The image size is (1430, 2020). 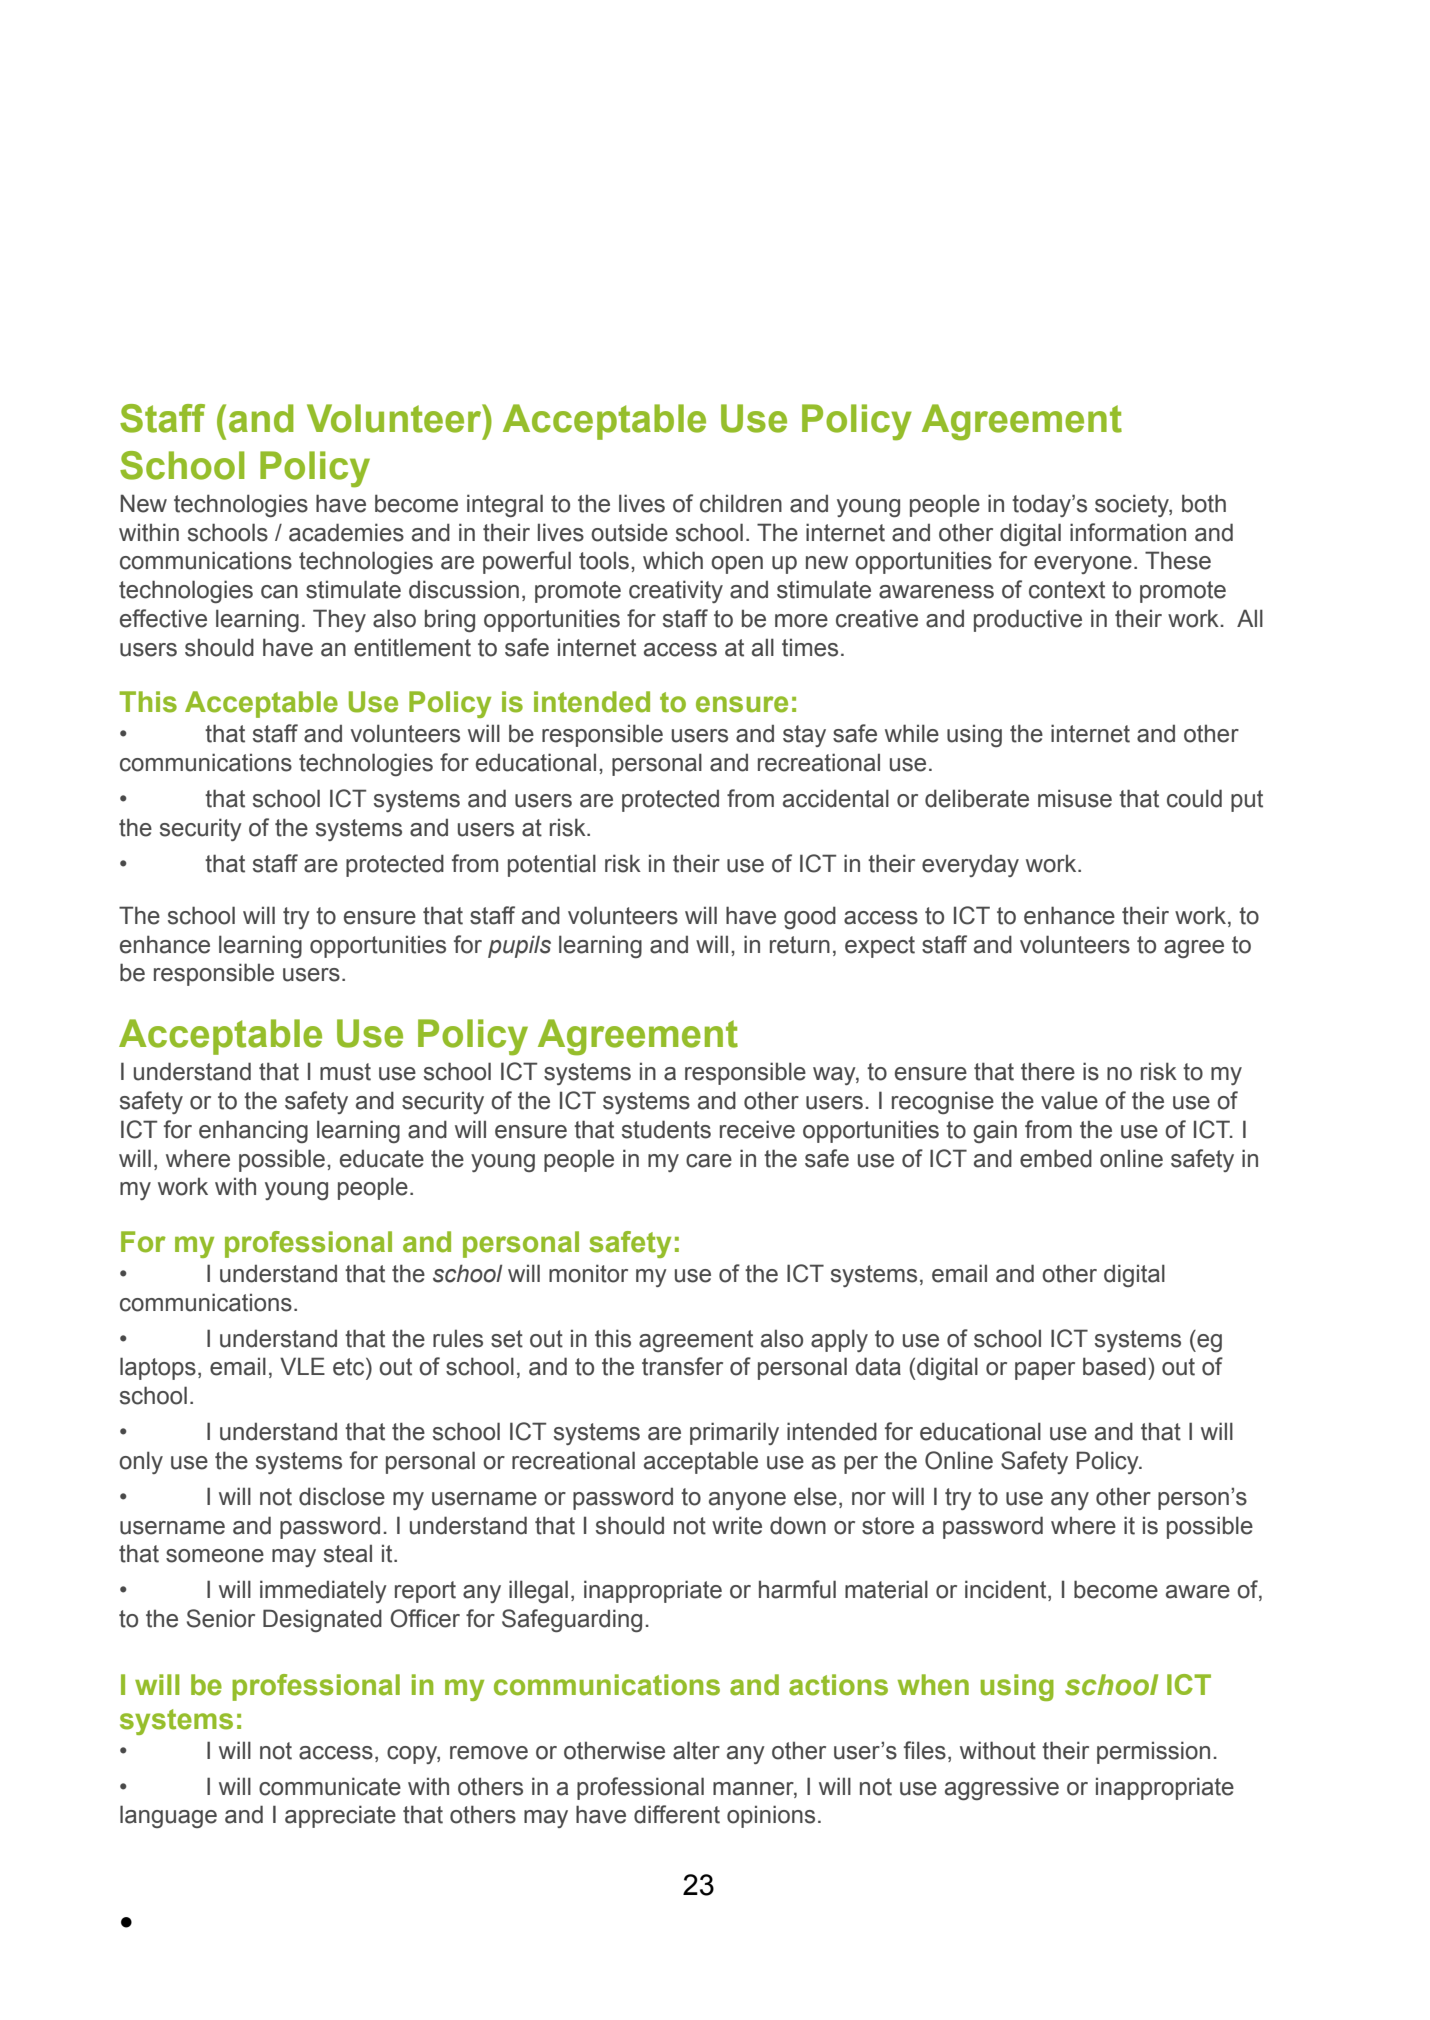 What do you see at coordinates (253, 1131) in the page?
I see `enhancing` at bounding box center [253, 1131].
